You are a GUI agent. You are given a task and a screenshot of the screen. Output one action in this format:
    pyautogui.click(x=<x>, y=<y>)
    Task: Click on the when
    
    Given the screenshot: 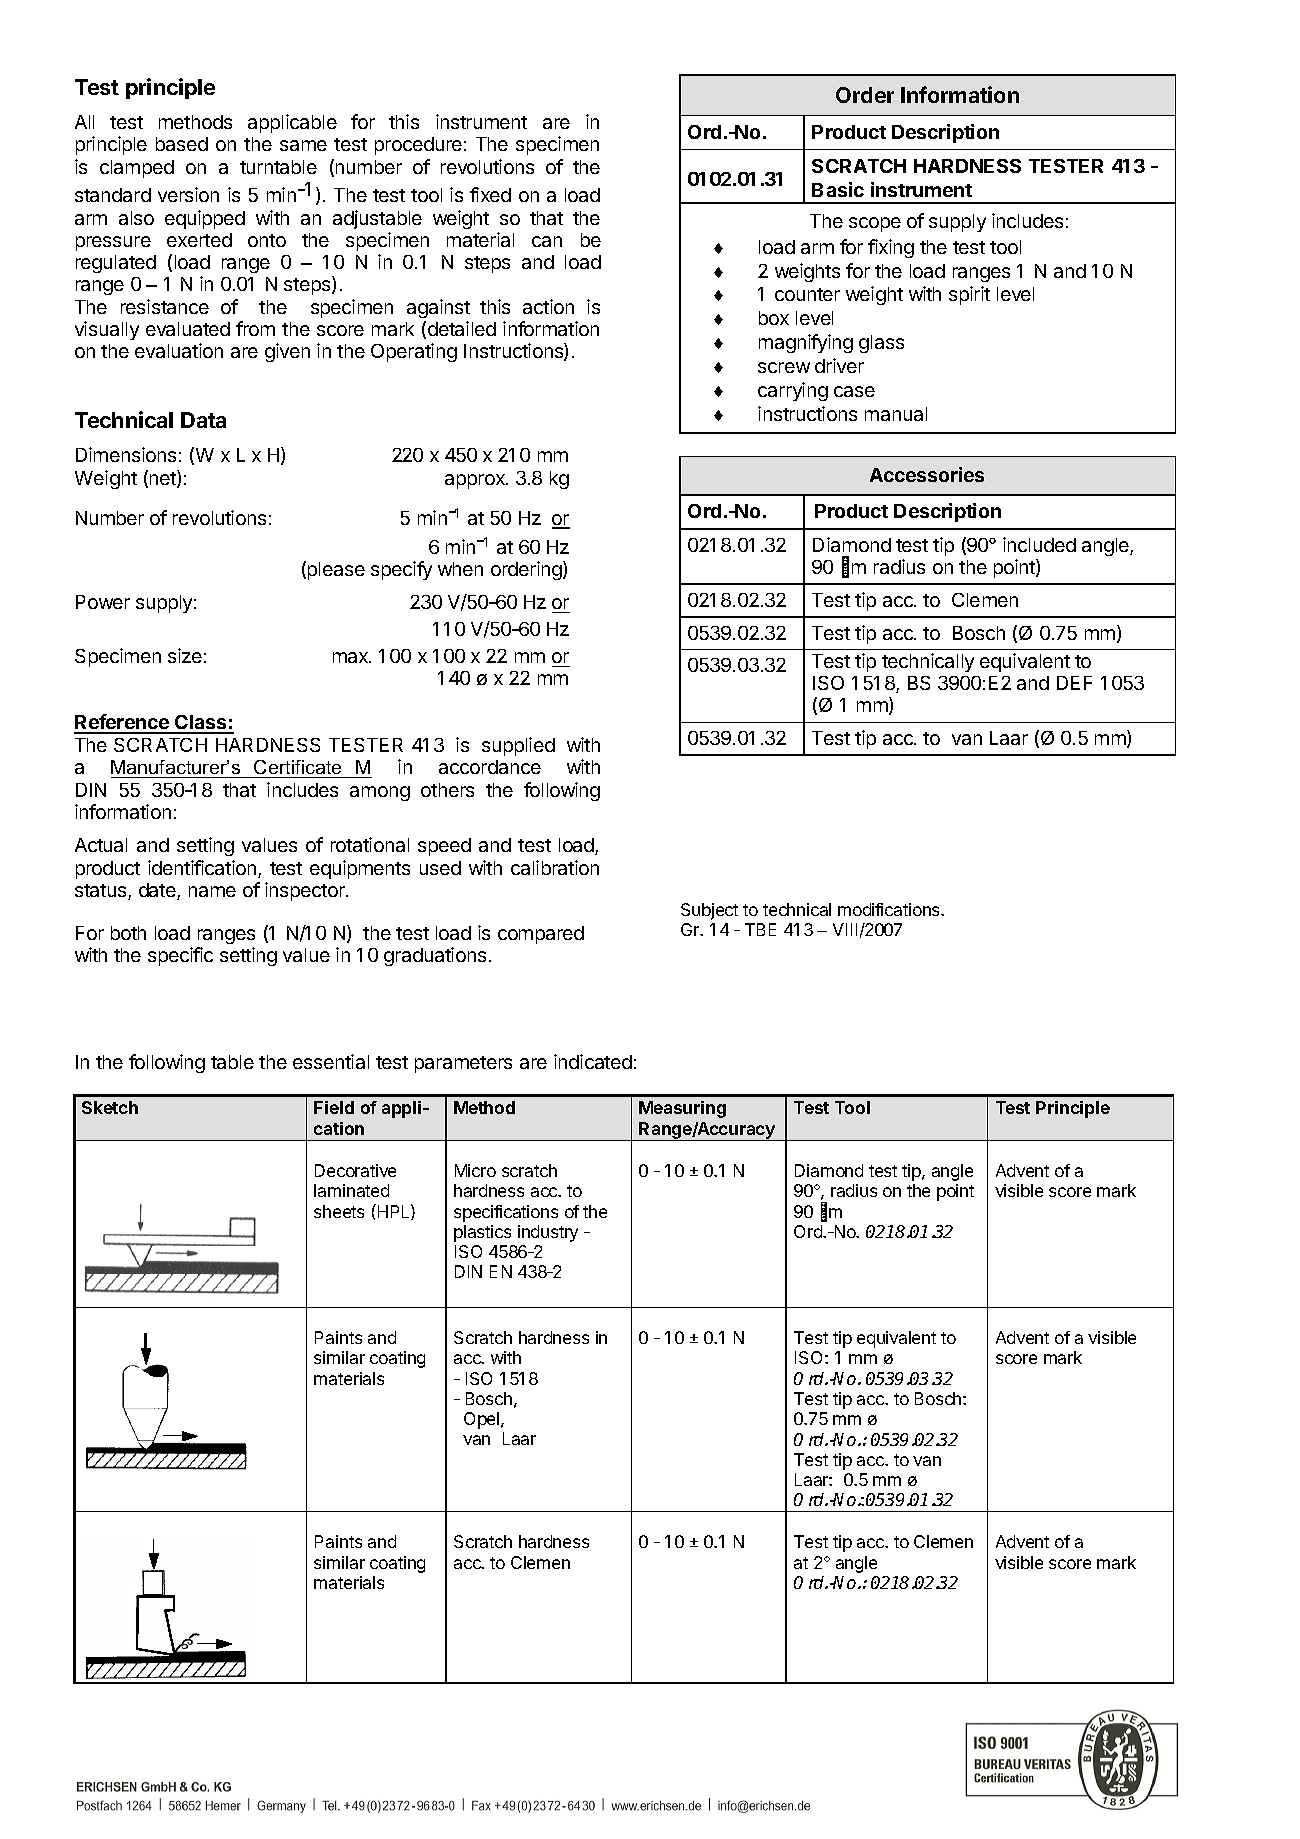 What is the action you would take?
    pyautogui.click(x=460, y=569)
